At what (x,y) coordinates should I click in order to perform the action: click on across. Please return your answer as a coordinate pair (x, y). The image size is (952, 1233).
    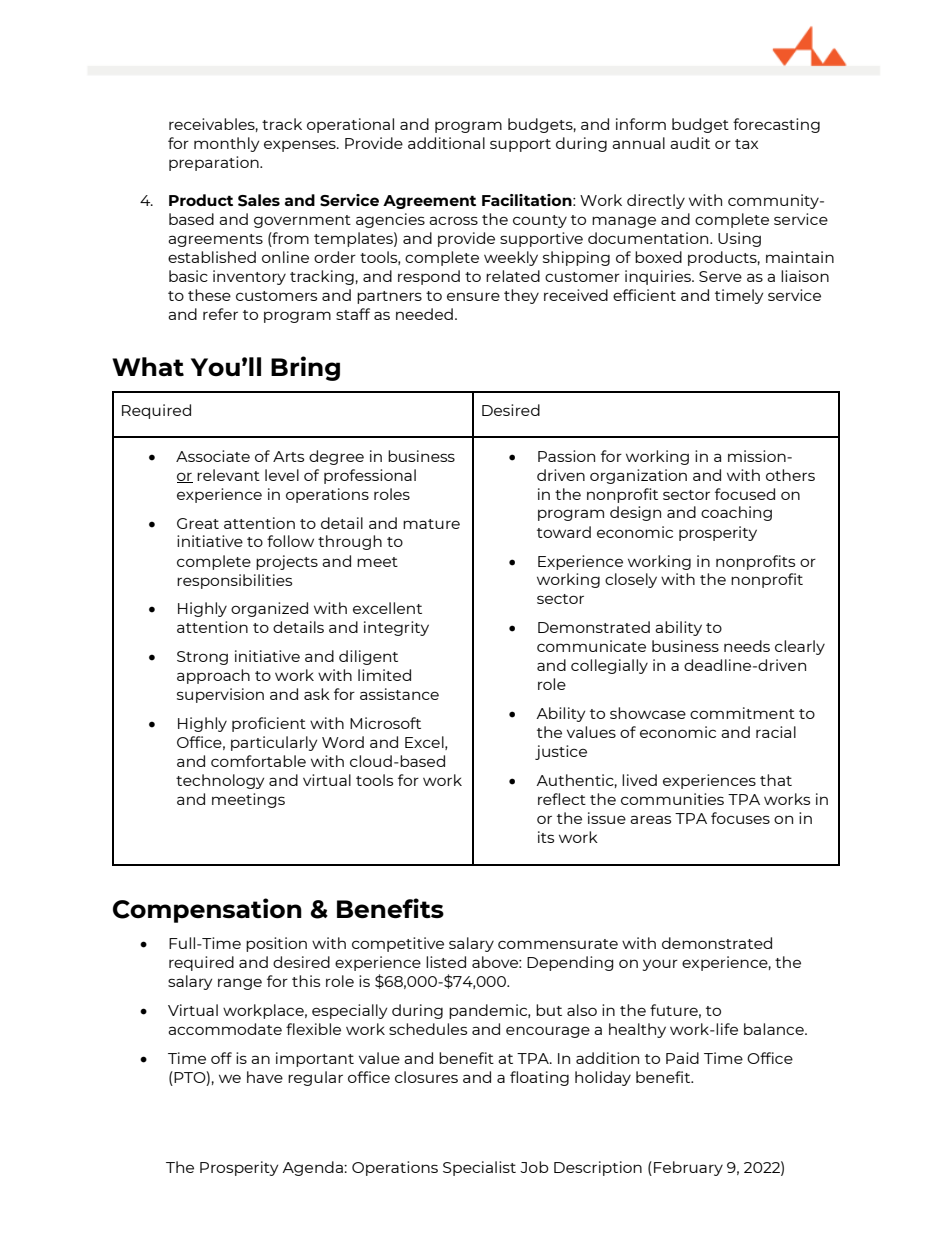
    Looking at the image, I should click on (453, 220).
